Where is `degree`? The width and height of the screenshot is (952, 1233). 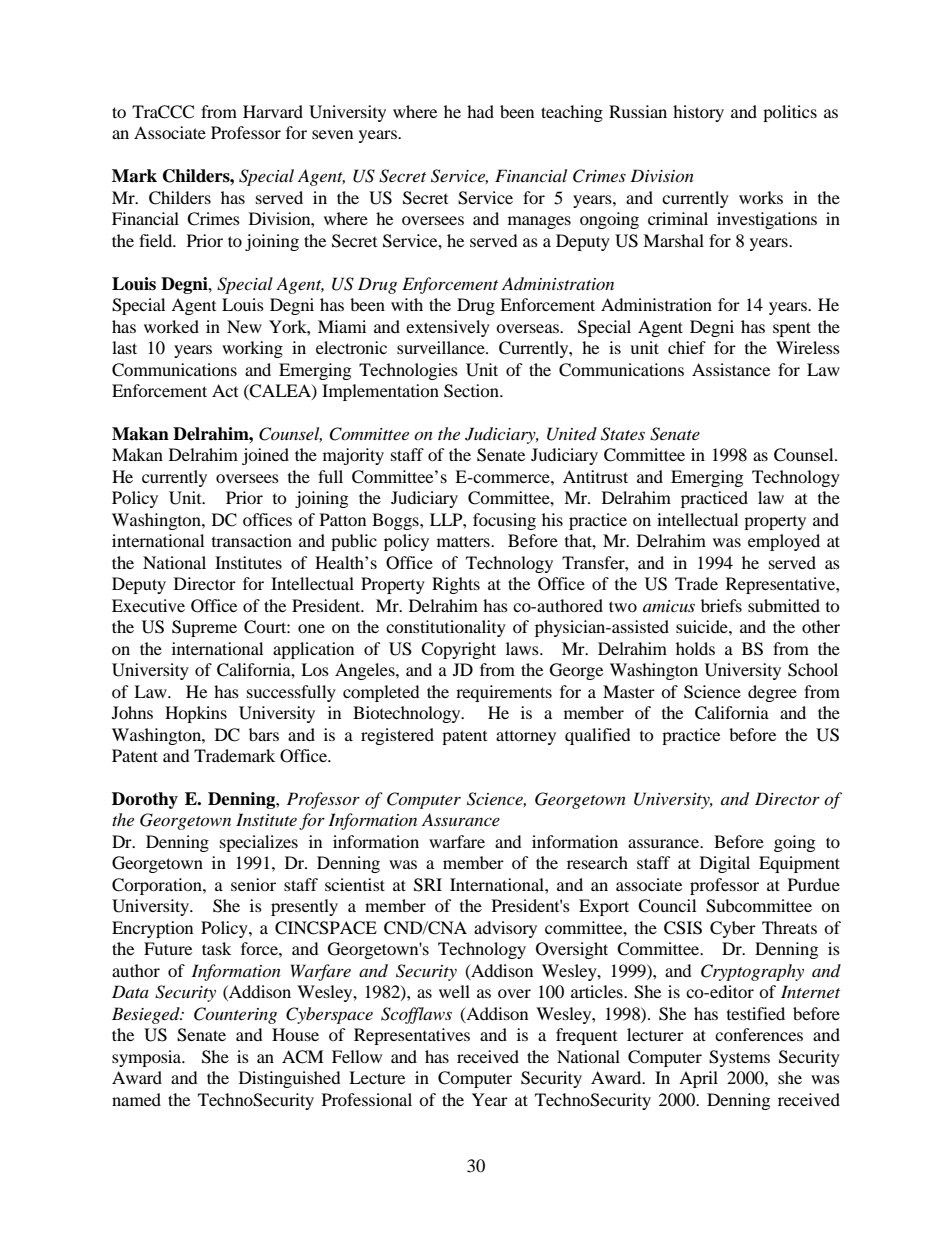 degree is located at coordinates (772, 693).
